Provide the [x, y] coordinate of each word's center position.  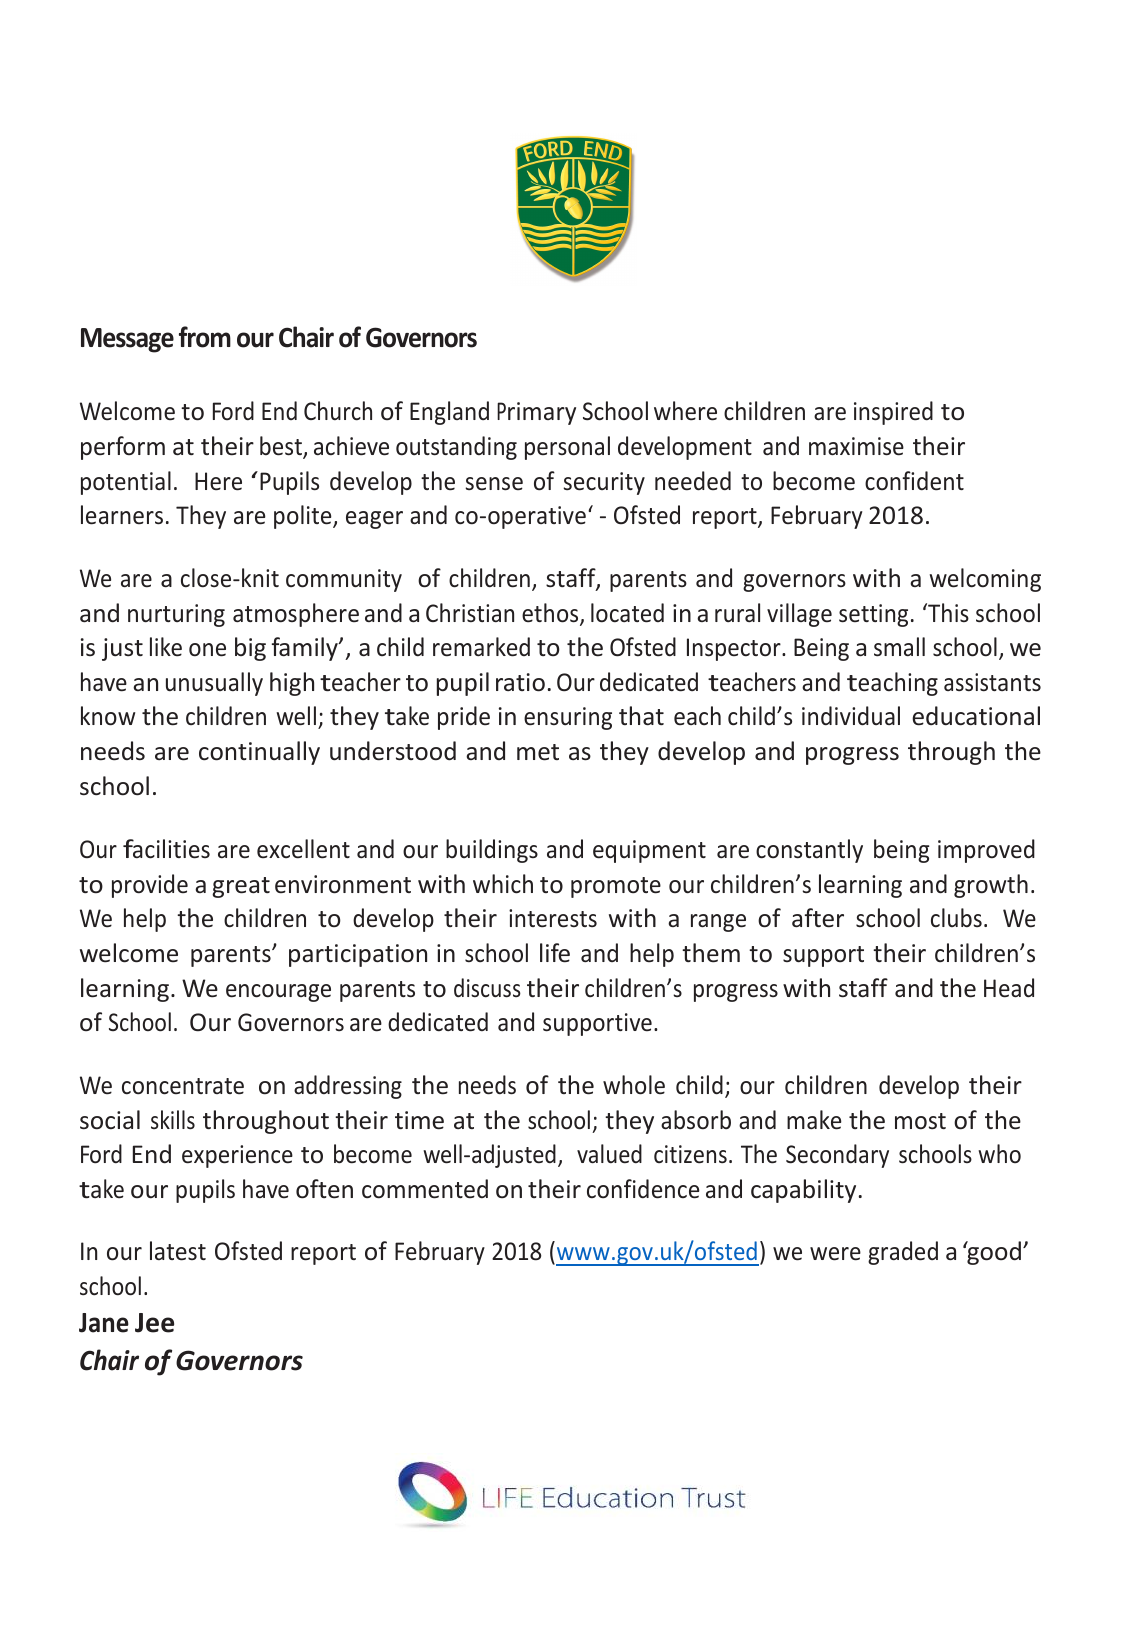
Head [1009, 988]
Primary [536, 413]
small [899, 647]
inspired [893, 413]
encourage [278, 993]
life [555, 953]
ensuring [568, 718]
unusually [214, 684]
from [205, 337]
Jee [154, 1323]
